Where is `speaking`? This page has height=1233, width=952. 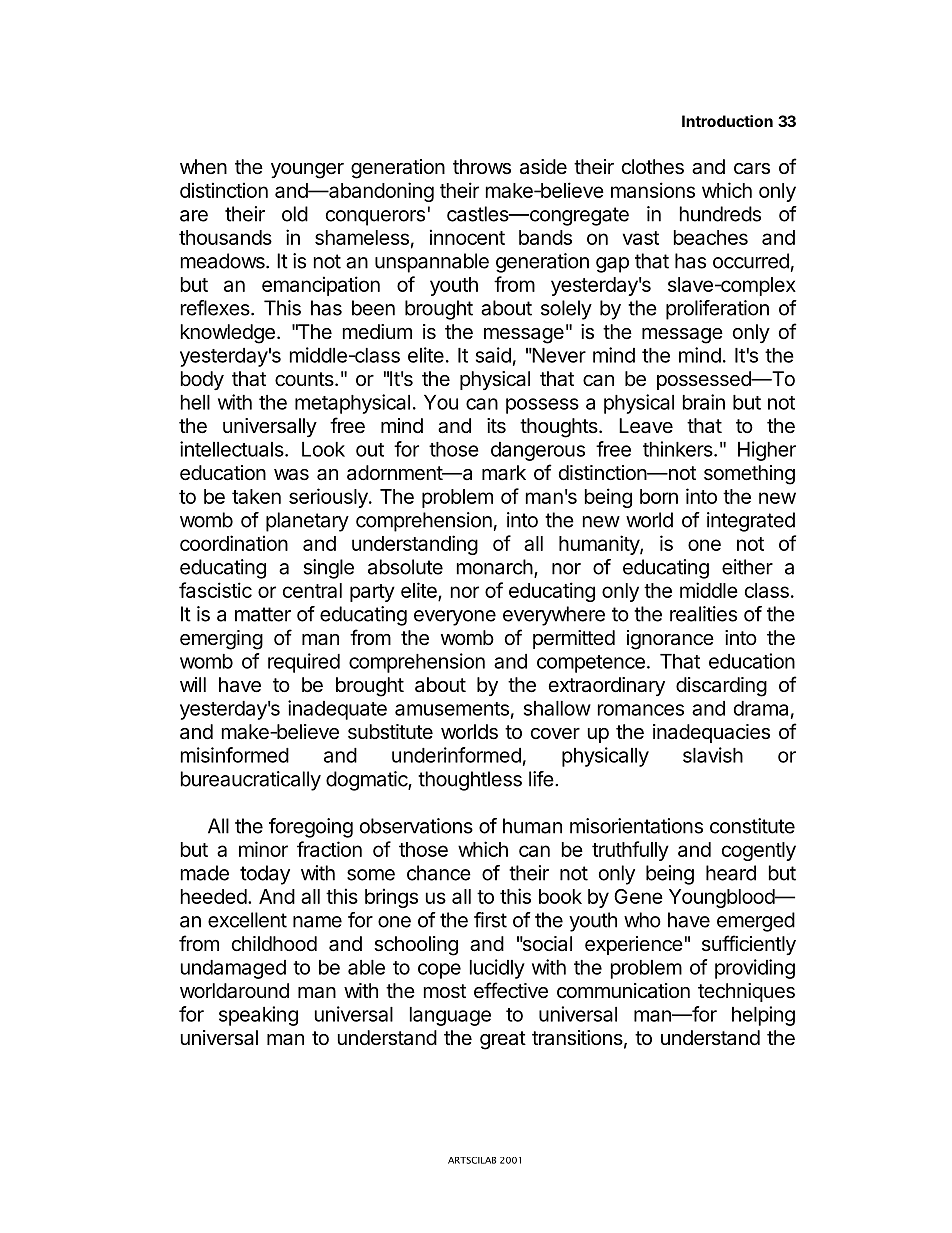 speaking is located at coordinates (258, 1016).
